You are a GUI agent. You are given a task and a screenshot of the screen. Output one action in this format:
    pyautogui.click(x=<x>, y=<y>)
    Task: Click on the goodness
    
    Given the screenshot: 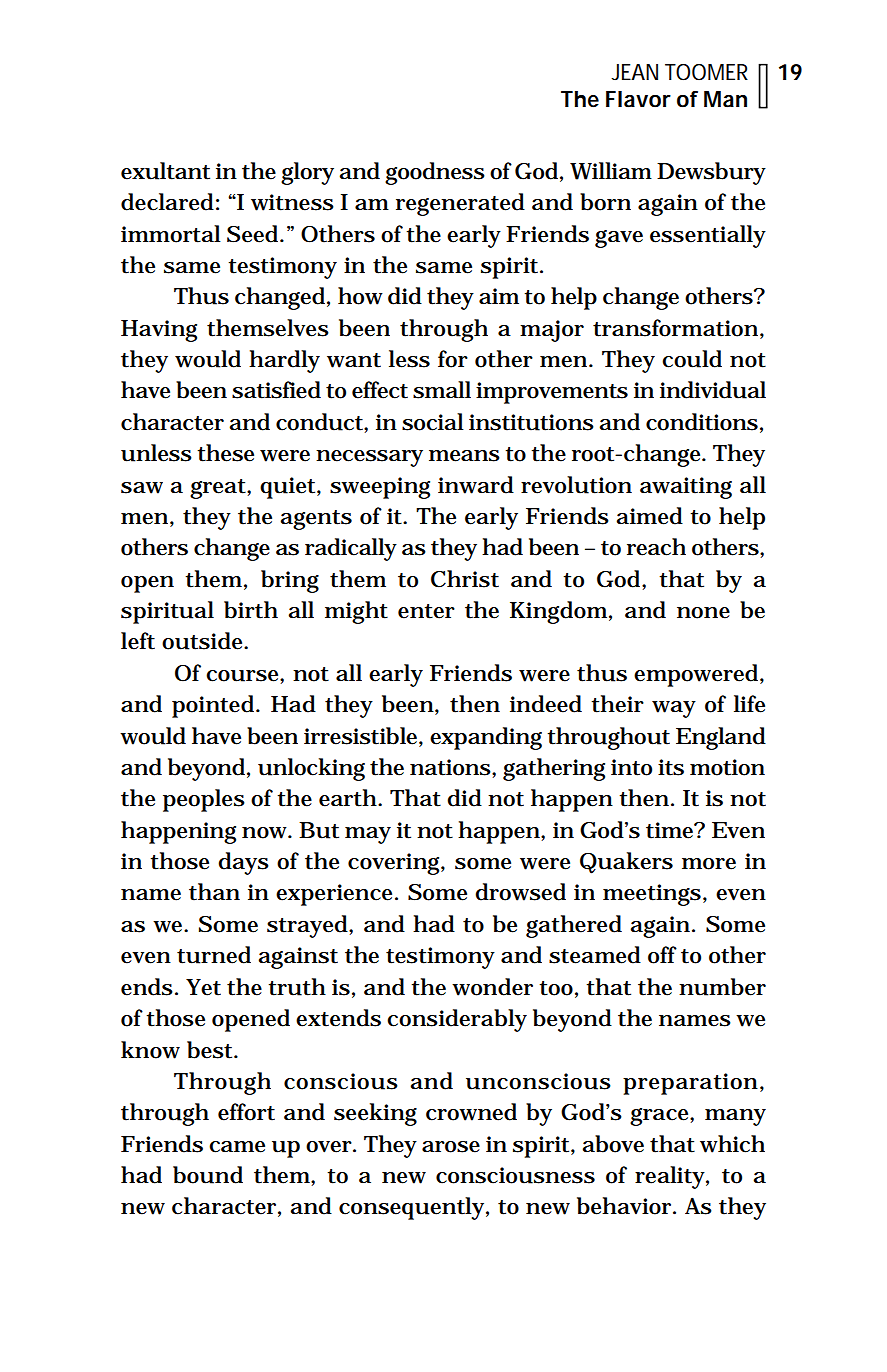 What is the action you would take?
    pyautogui.click(x=435, y=173)
